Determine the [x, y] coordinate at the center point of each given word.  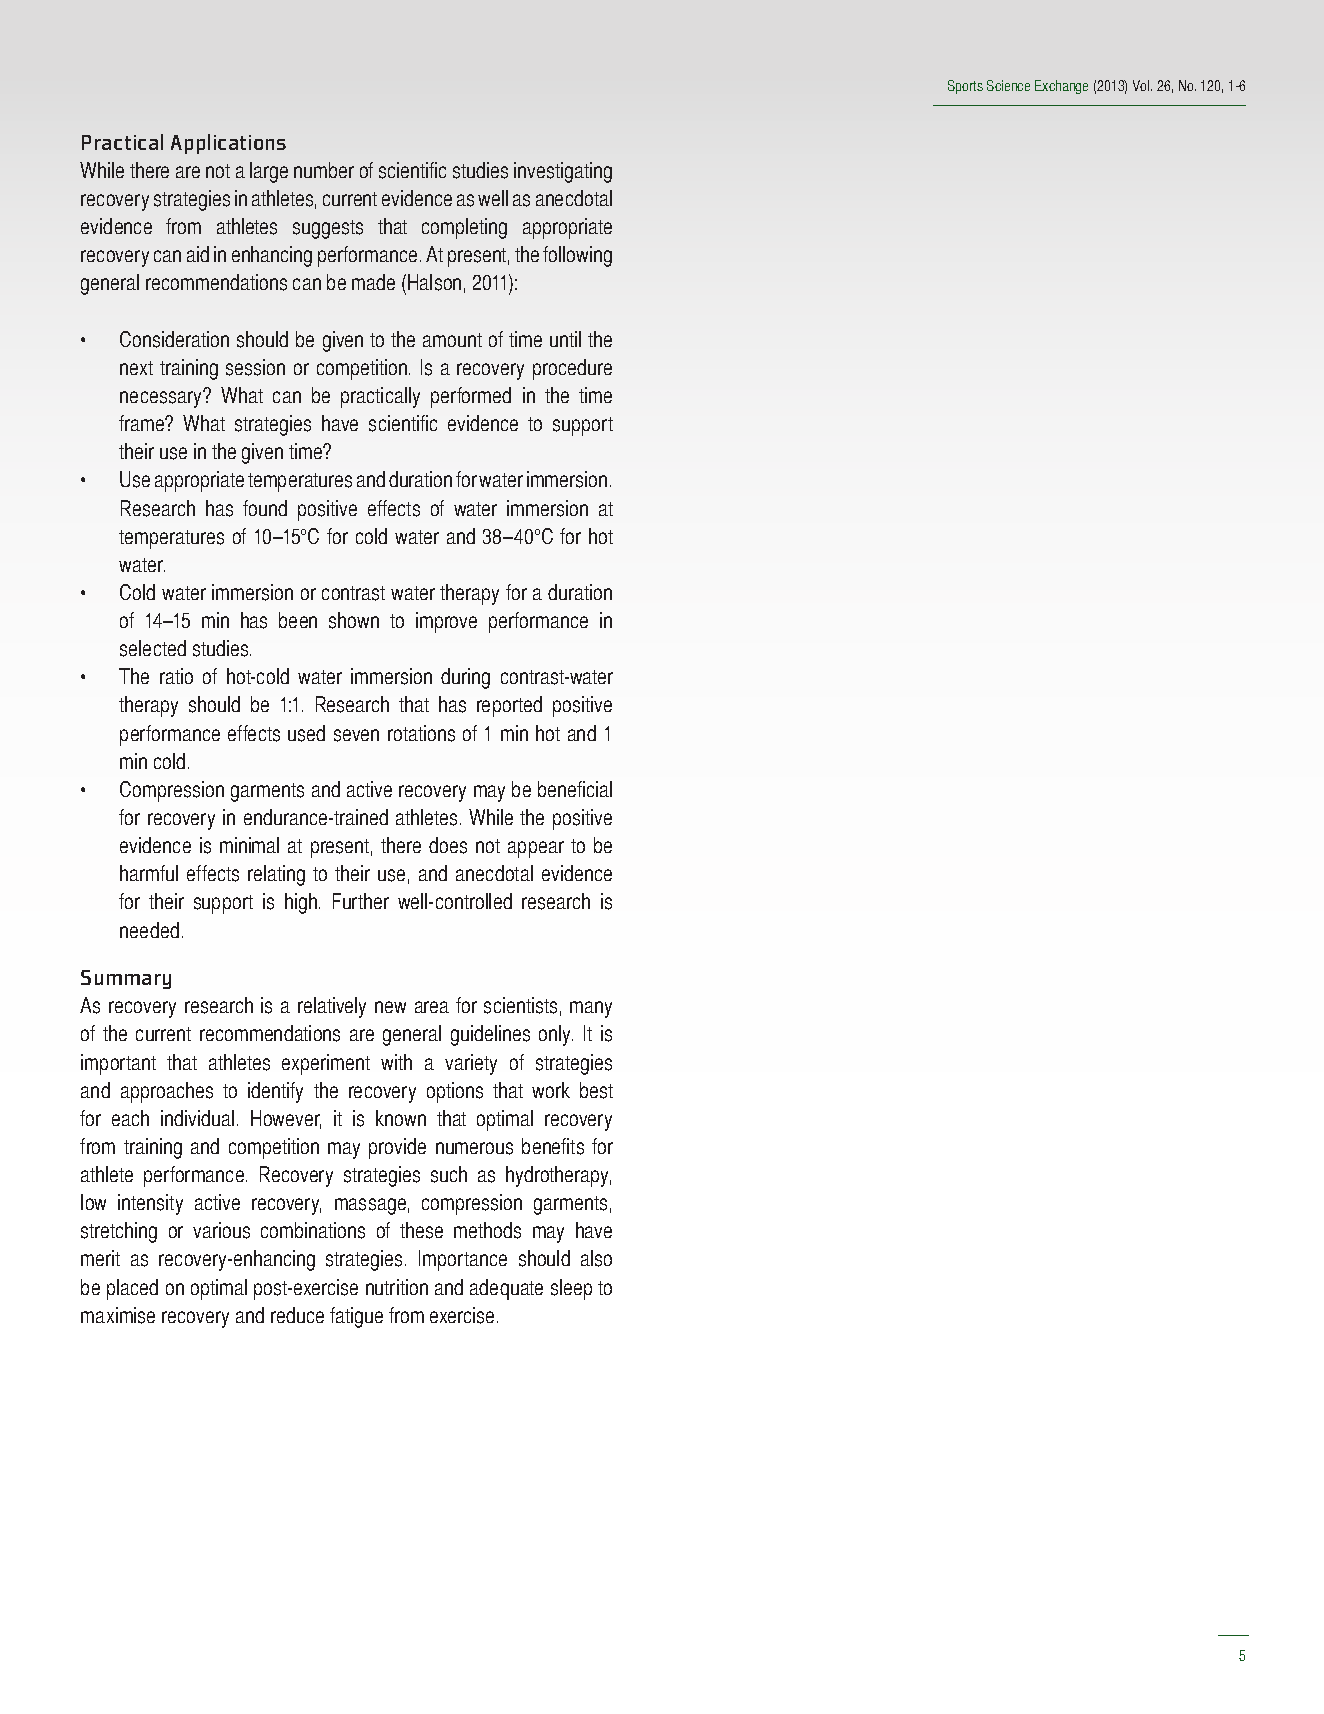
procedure [572, 369]
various [221, 1230]
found [265, 508]
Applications [228, 144]
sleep [571, 1289]
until [565, 339]
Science [1008, 85]
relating [276, 875]
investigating [563, 172]
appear [536, 849]
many [591, 1009]
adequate [506, 1289]
